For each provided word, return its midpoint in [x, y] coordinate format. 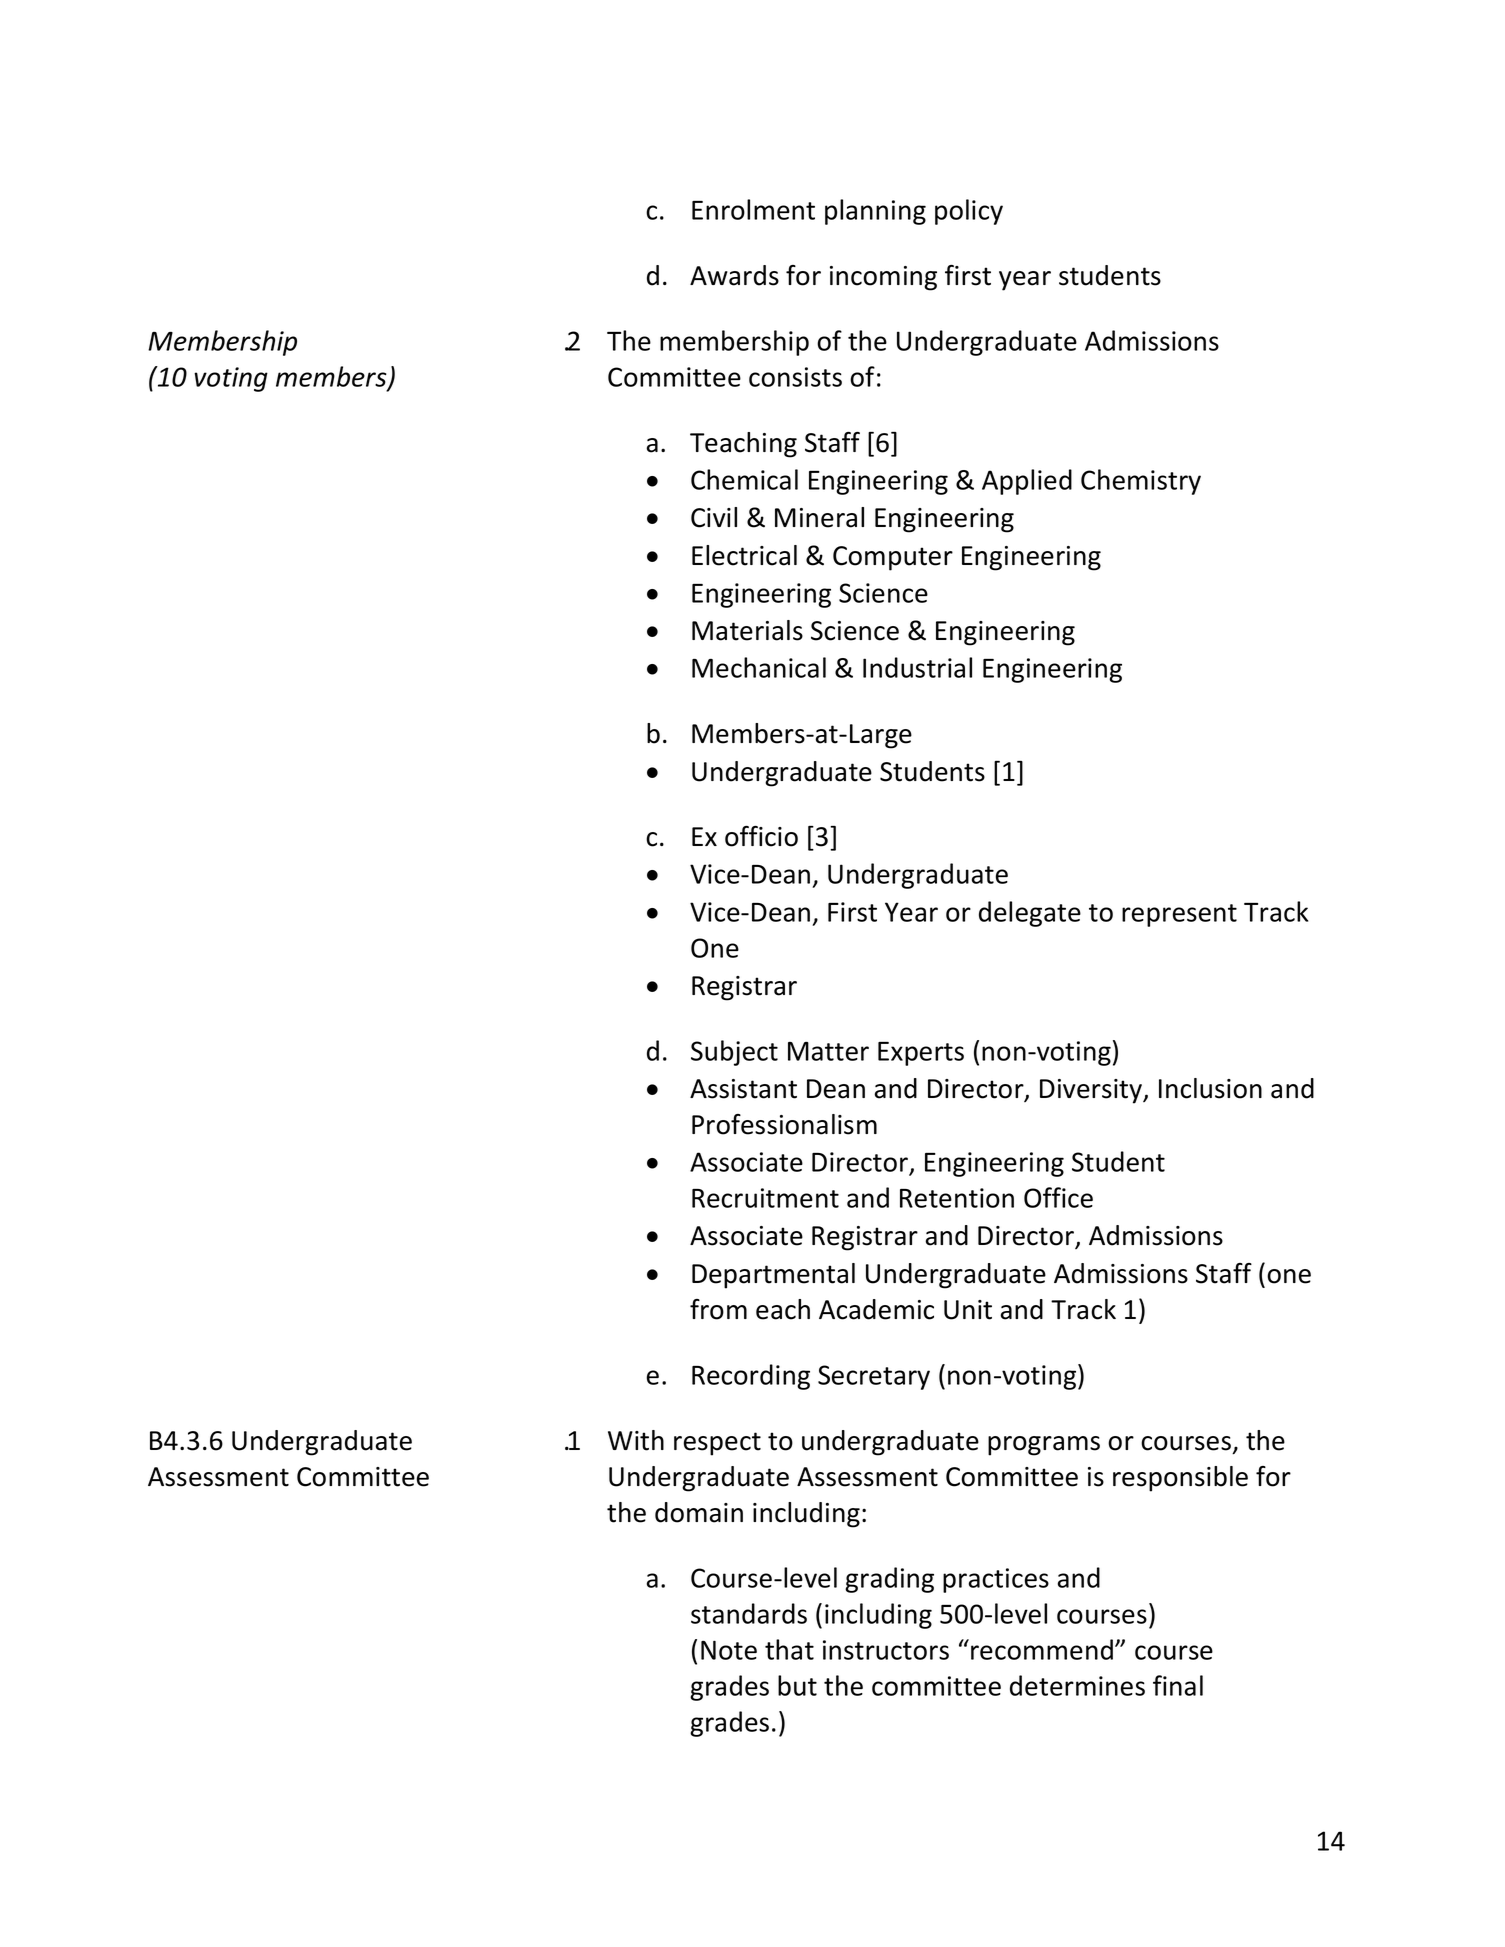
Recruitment [765, 1198]
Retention [957, 1198]
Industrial [917, 667]
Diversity [1092, 1091]
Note [729, 1650]
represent [1179, 915]
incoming [883, 278]
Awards [734, 275]
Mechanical [759, 667]
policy [969, 212]
